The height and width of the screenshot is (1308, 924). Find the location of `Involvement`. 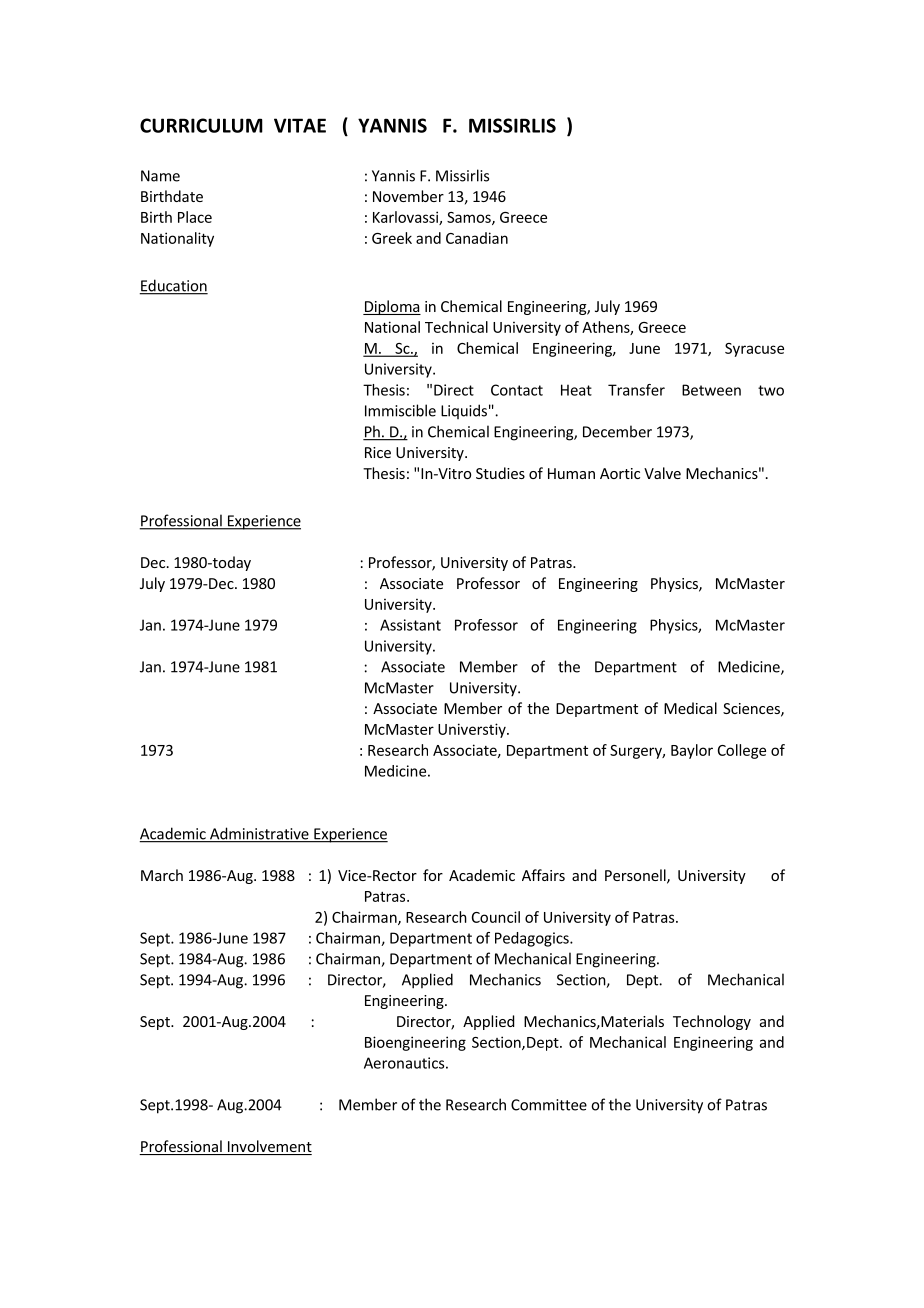

Involvement is located at coordinates (268, 1147).
